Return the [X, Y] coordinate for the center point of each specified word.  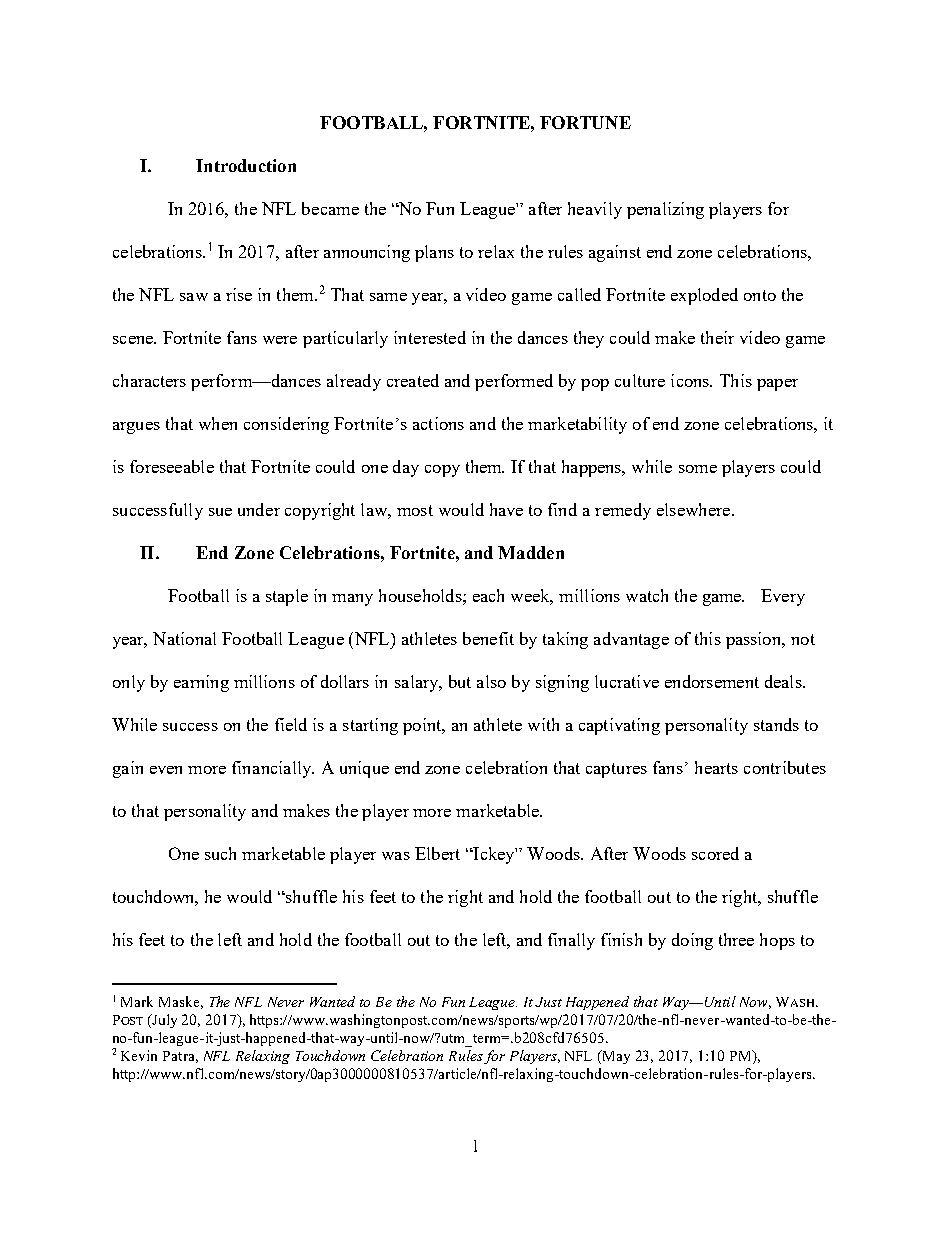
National [184, 638]
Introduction [246, 165]
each [488, 595]
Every [783, 597]
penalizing [665, 210]
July [163, 1021]
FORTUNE [585, 122]
